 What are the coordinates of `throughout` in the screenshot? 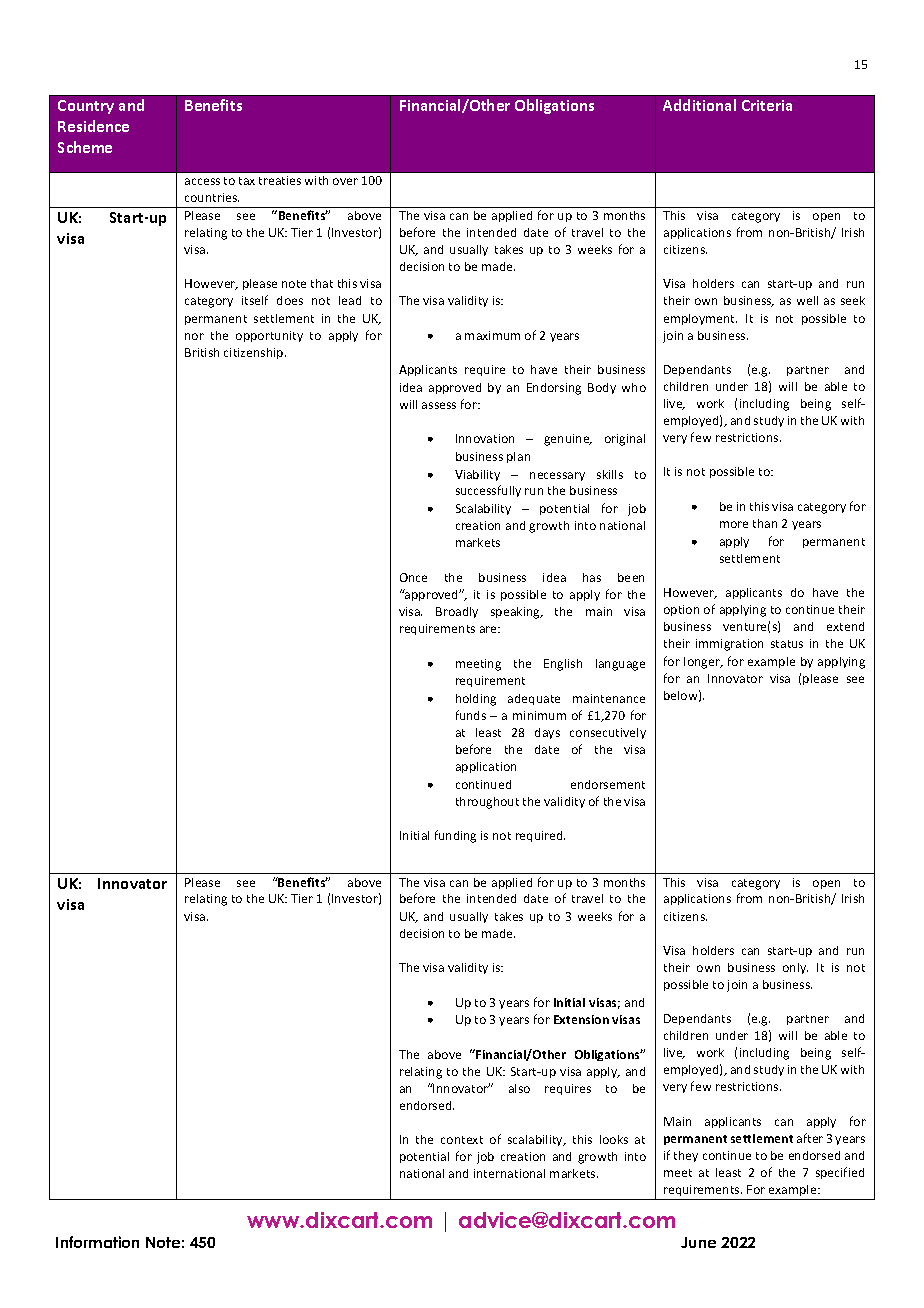 It's located at (487, 803).
